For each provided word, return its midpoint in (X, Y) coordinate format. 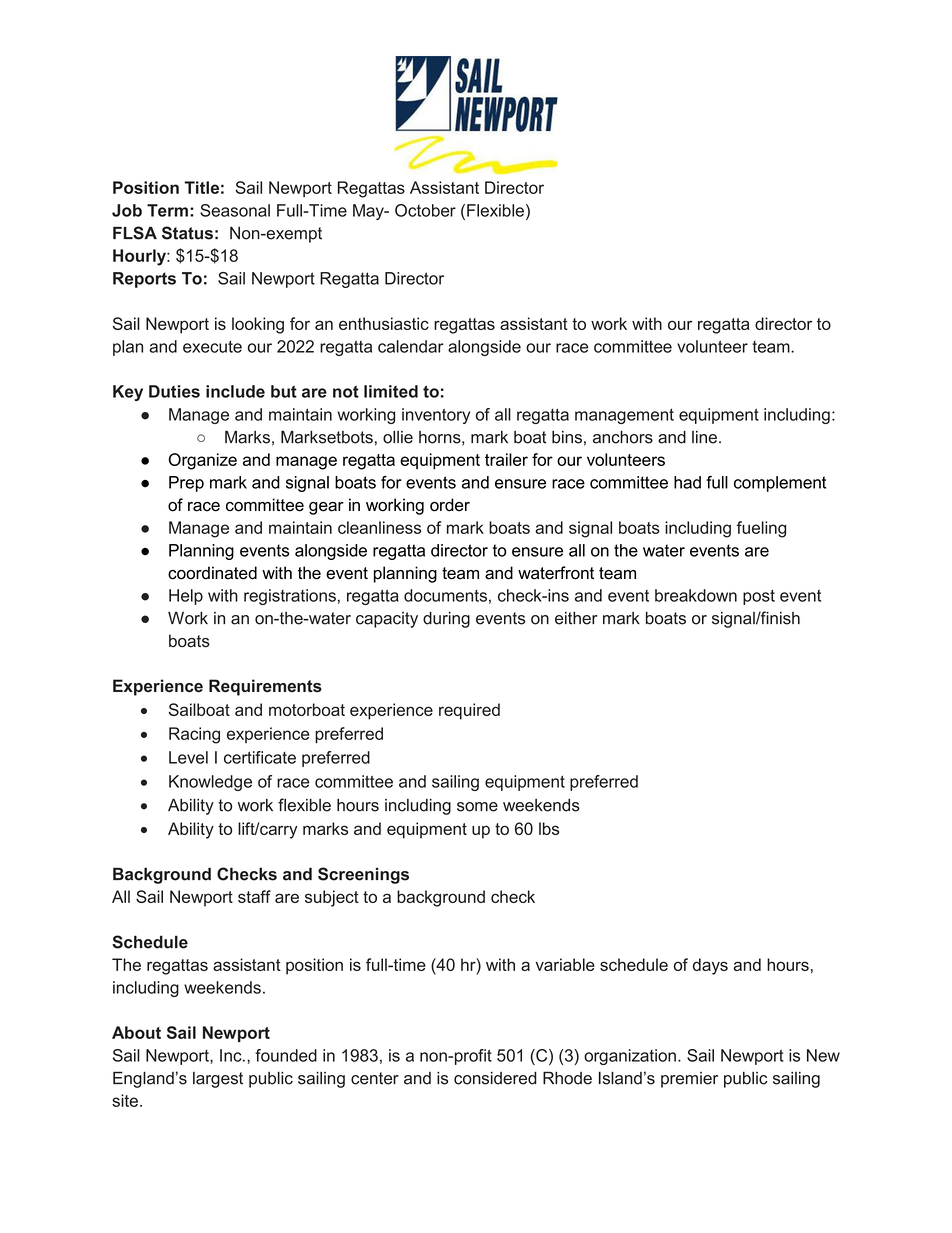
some (477, 807)
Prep (186, 484)
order (450, 505)
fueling (761, 529)
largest (218, 1080)
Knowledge (210, 783)
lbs (549, 828)
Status (187, 233)
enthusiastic (384, 323)
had (687, 482)
